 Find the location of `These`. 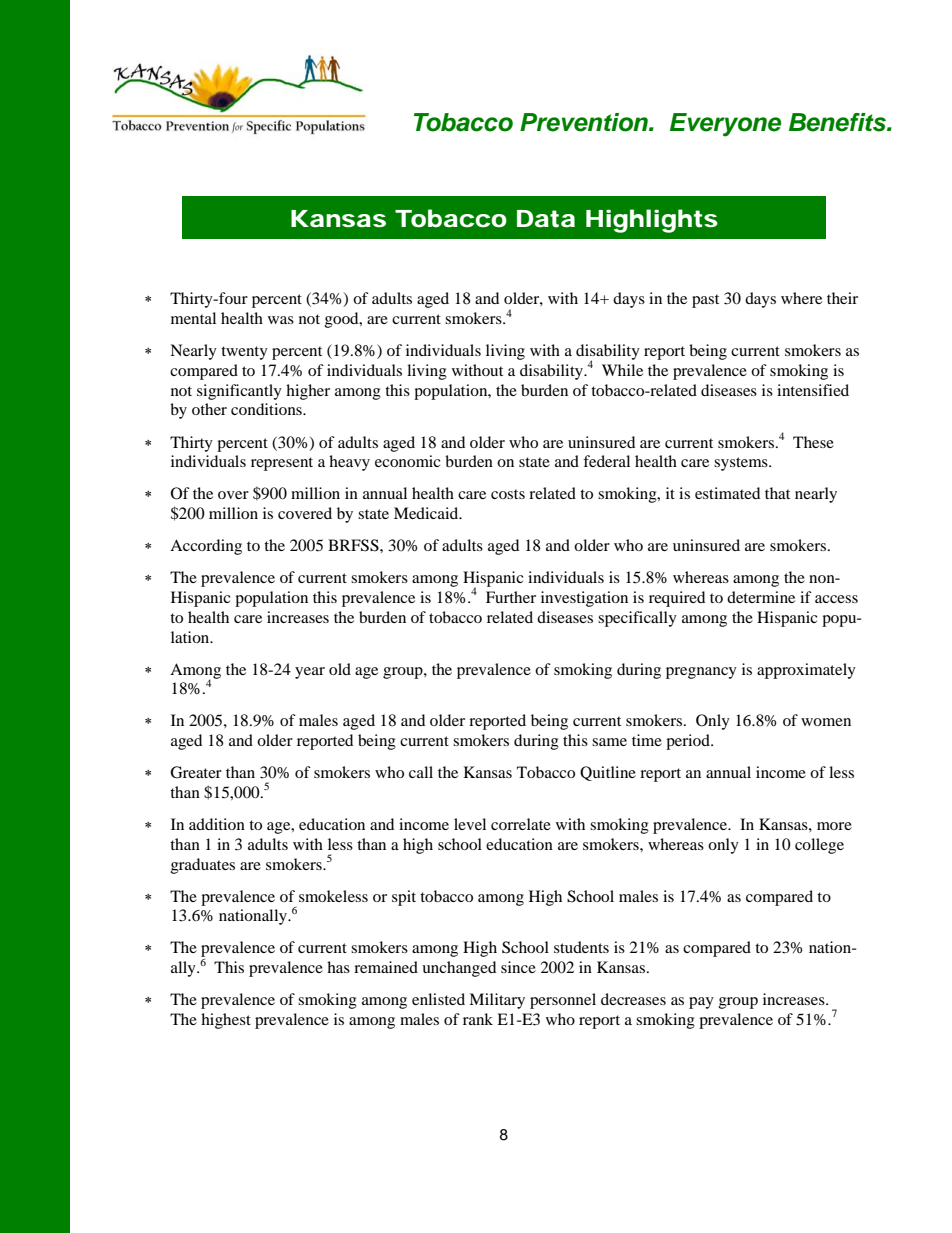

These is located at coordinates (813, 442).
